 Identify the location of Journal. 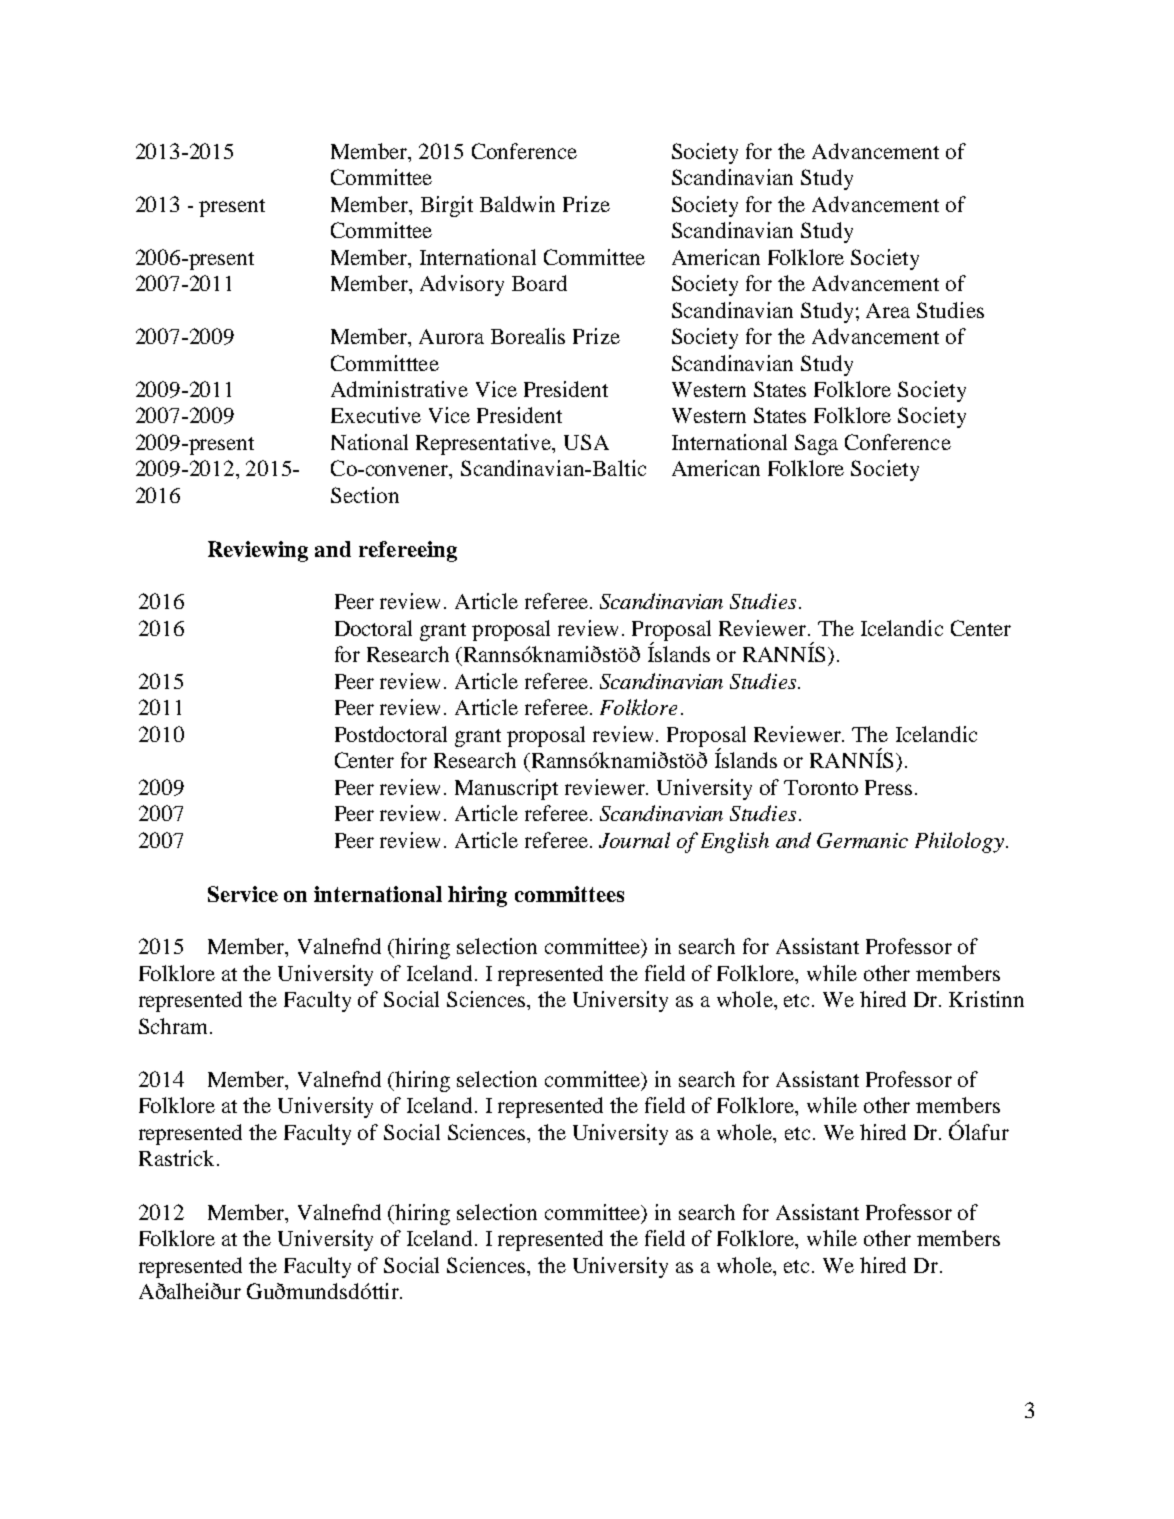
(634, 840).
